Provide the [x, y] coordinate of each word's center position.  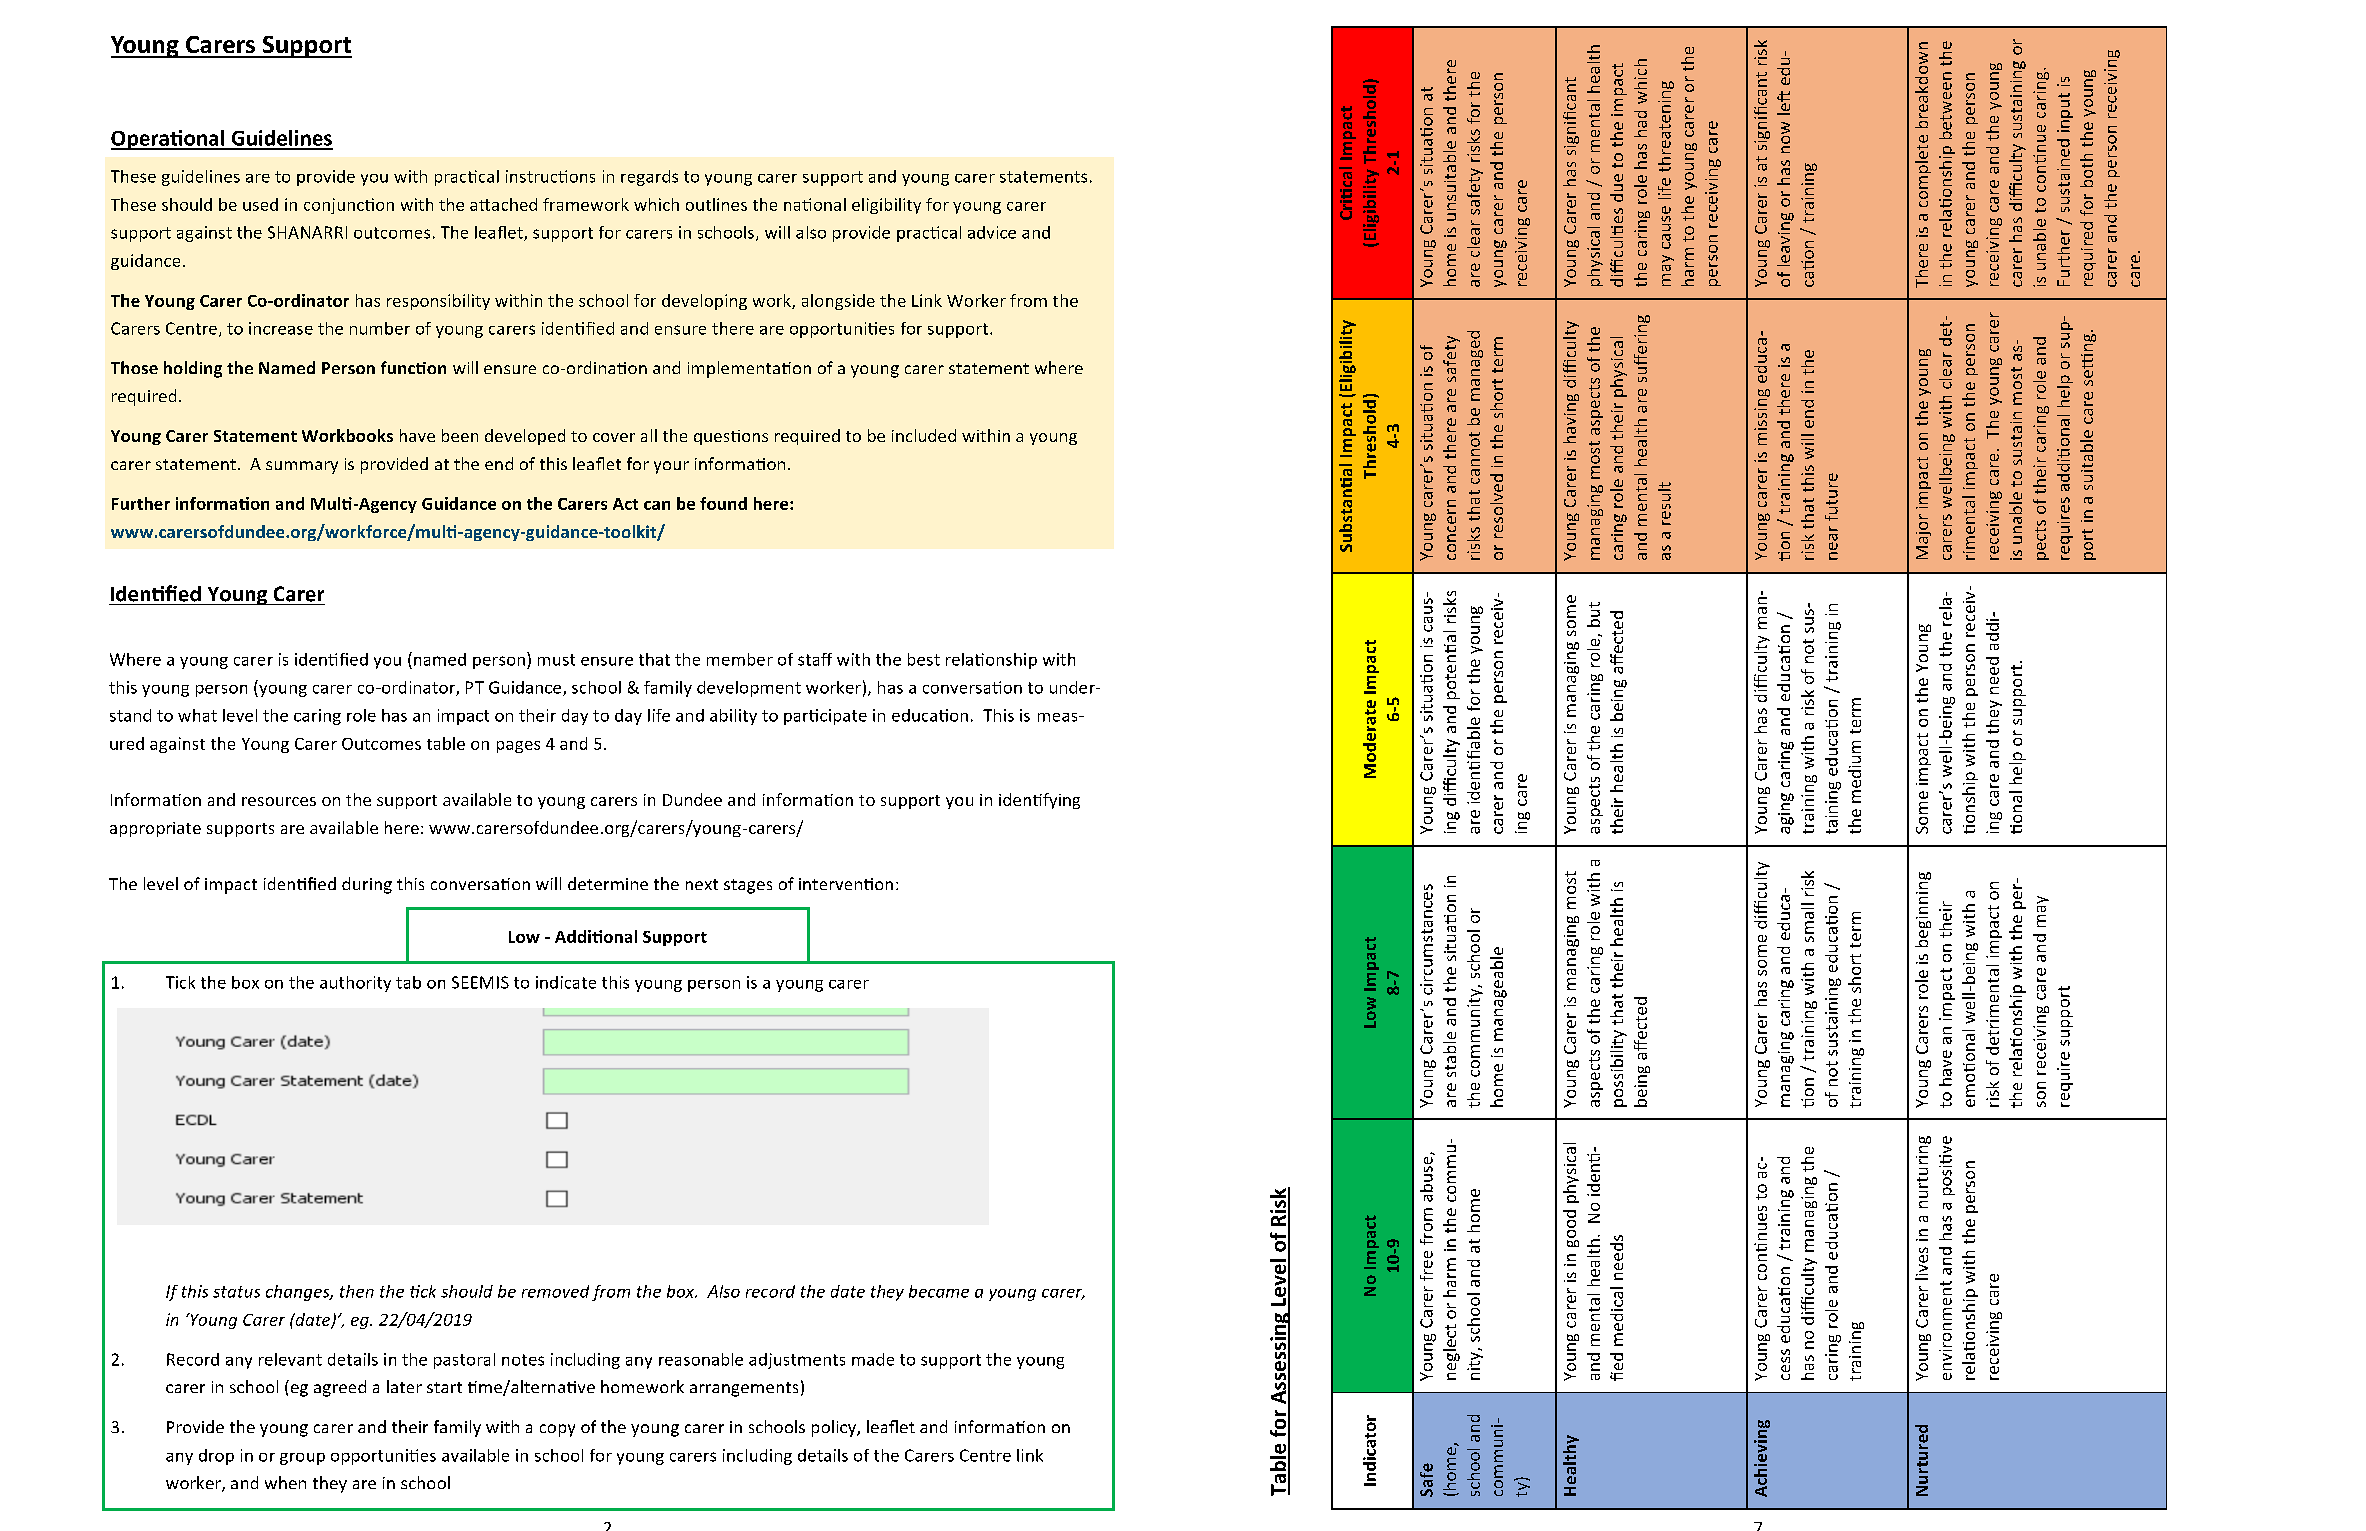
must [556, 660]
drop [216, 1457]
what [197, 715]
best [924, 659]
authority [355, 984]
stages [748, 886]
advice [992, 232]
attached [503, 204]
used [260, 204]
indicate [566, 982]
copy [557, 1430]
